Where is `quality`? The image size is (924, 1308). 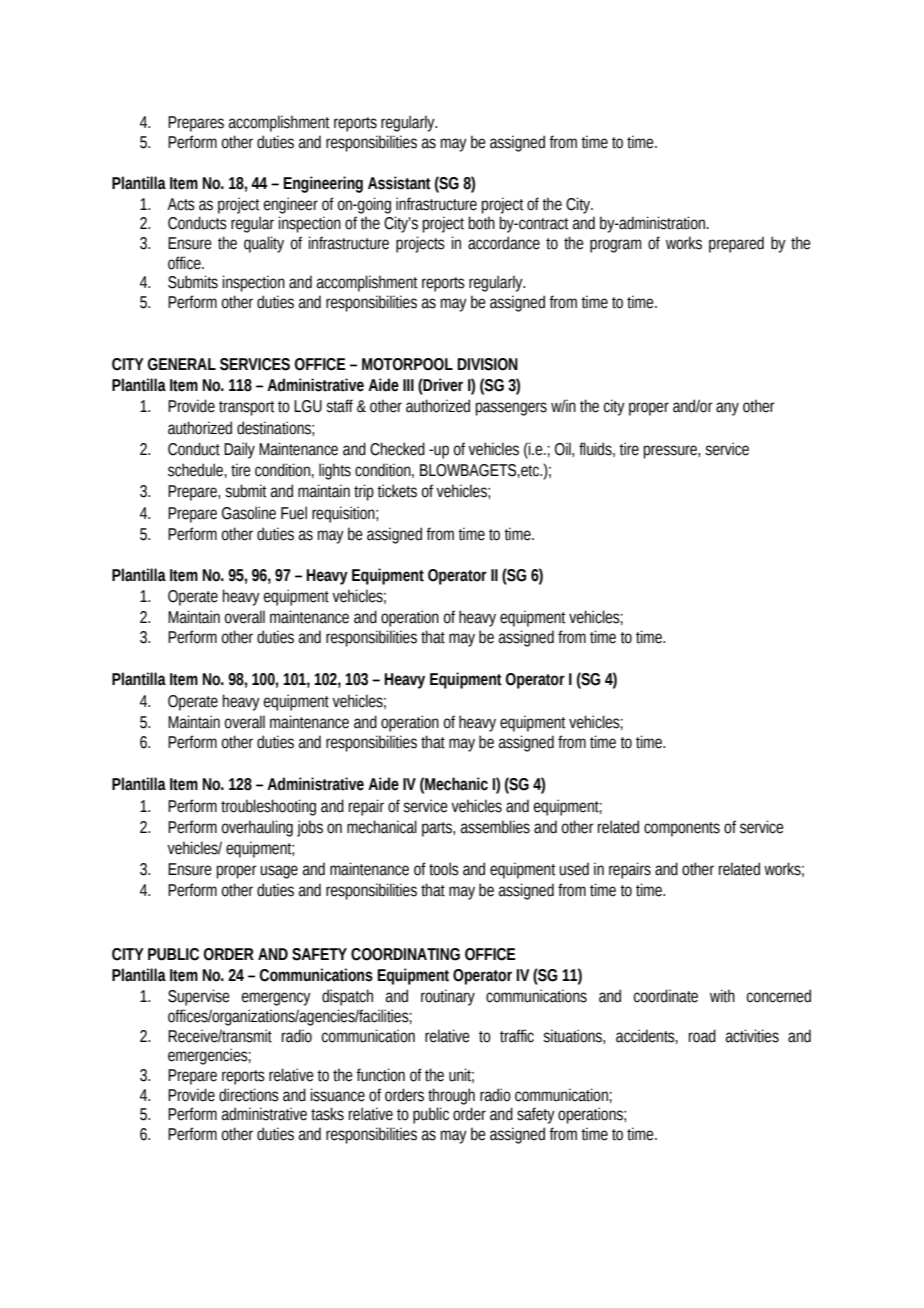
quality is located at coordinates (264, 244).
